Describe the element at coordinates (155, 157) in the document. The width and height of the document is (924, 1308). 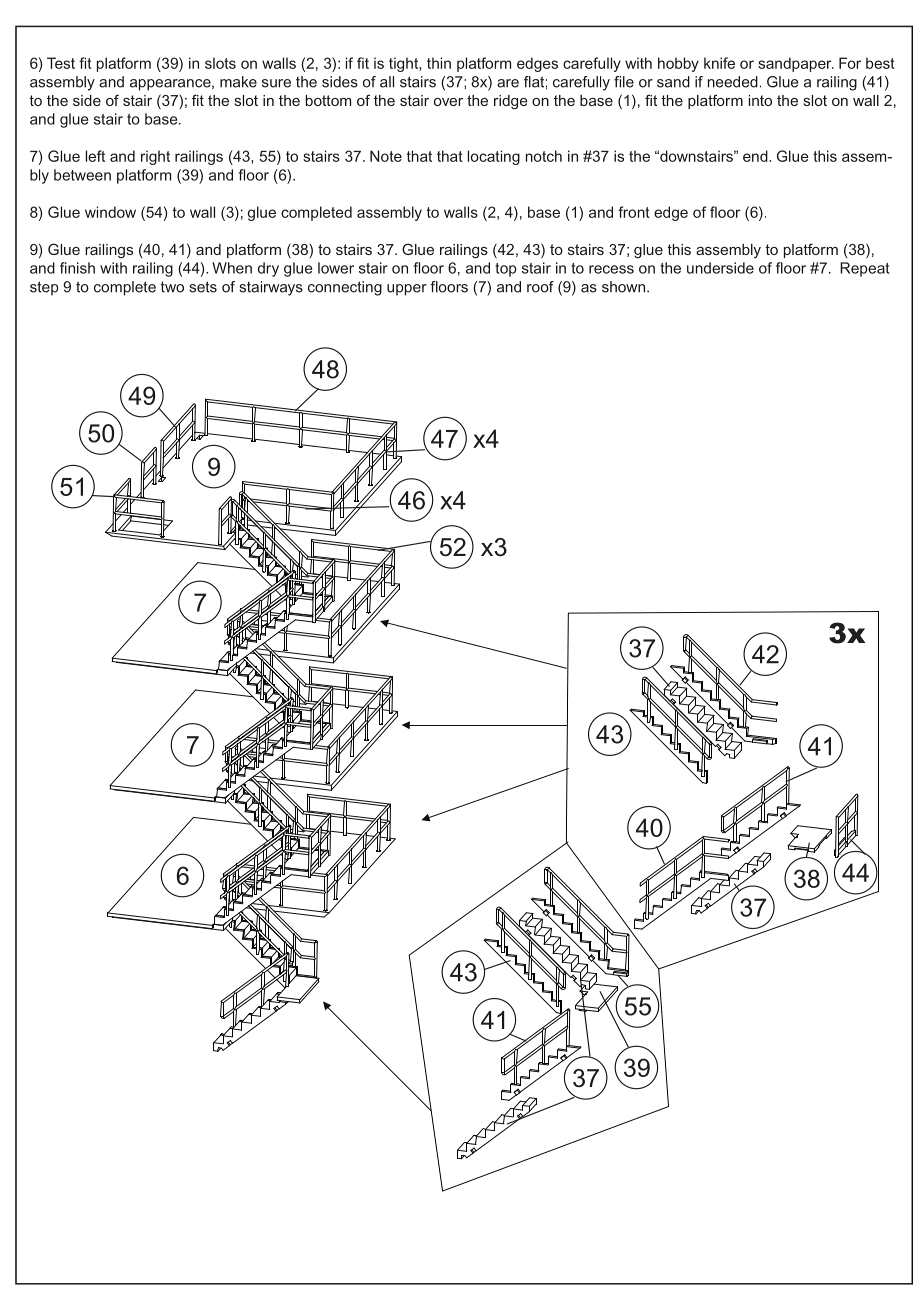
I see `right` at that location.
